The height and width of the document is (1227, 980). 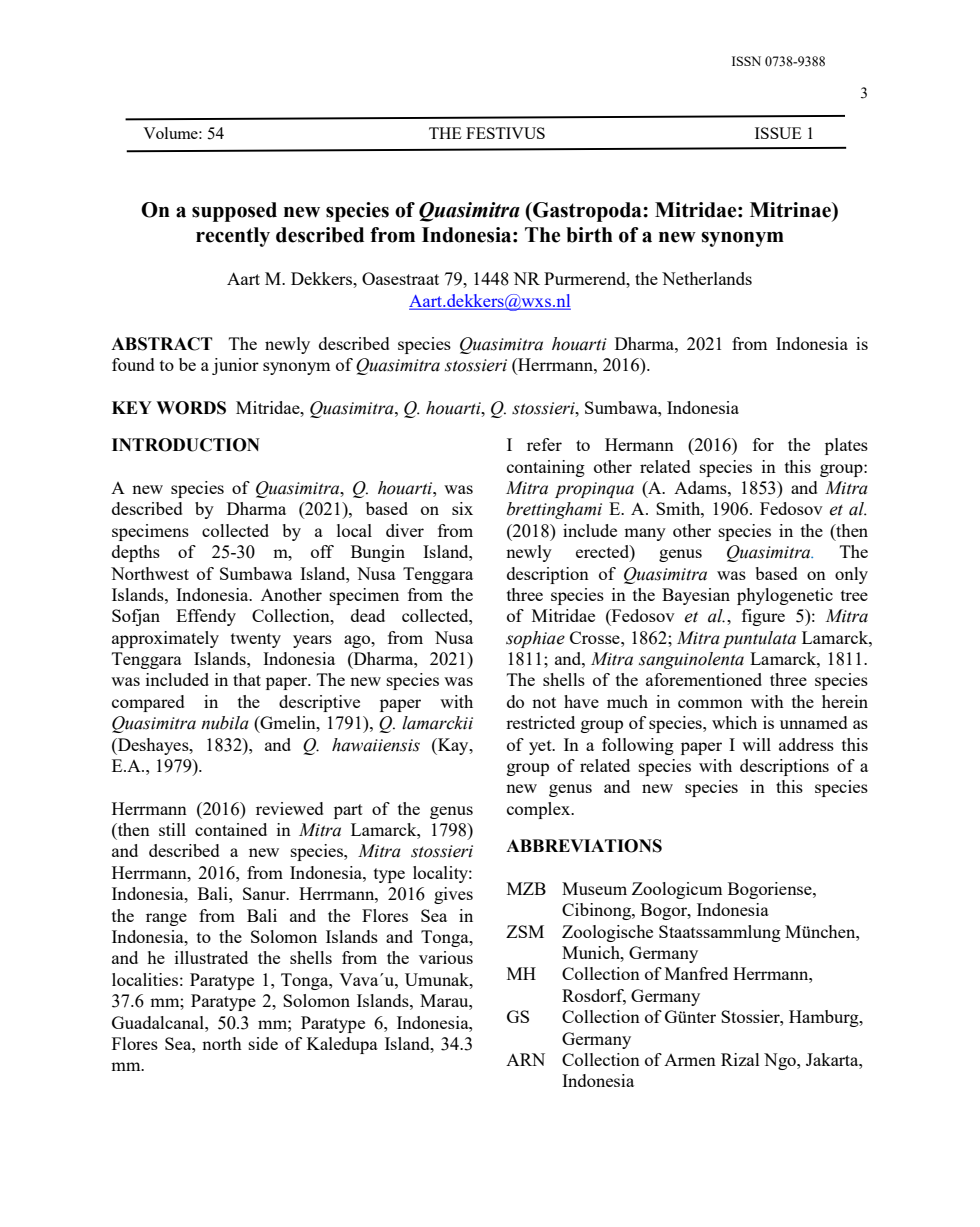 What do you see at coordinates (505, 133) in the document?
I see `FESTIVUS` at bounding box center [505, 133].
